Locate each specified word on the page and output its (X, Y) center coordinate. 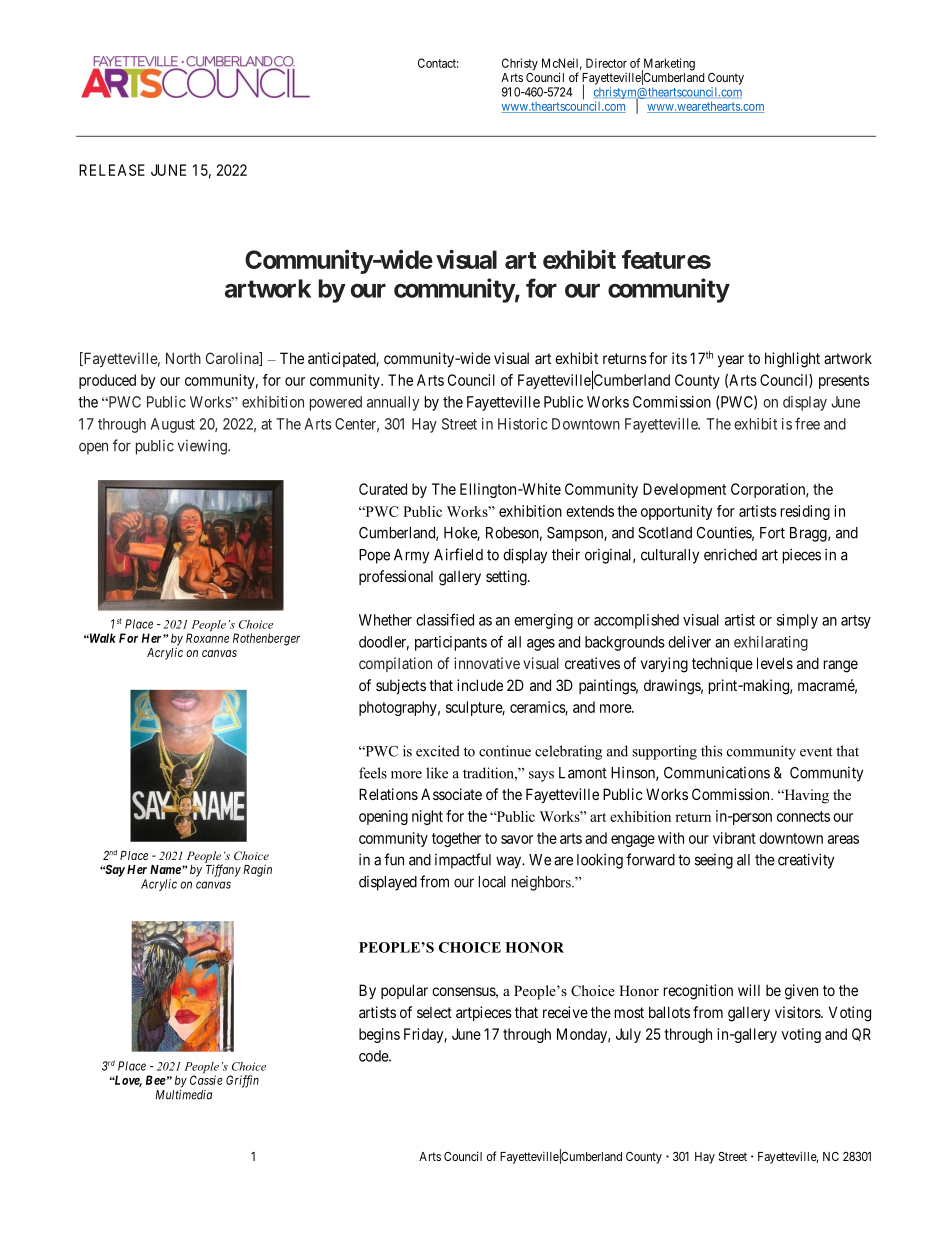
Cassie (206, 1080)
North (183, 358)
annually (393, 403)
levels (775, 663)
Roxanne (207, 638)
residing (805, 512)
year (731, 361)
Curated (383, 489)
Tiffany (223, 870)
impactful (463, 861)
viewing (203, 447)
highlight (792, 360)
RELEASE (112, 170)
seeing (714, 861)
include (480, 685)
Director (606, 63)
